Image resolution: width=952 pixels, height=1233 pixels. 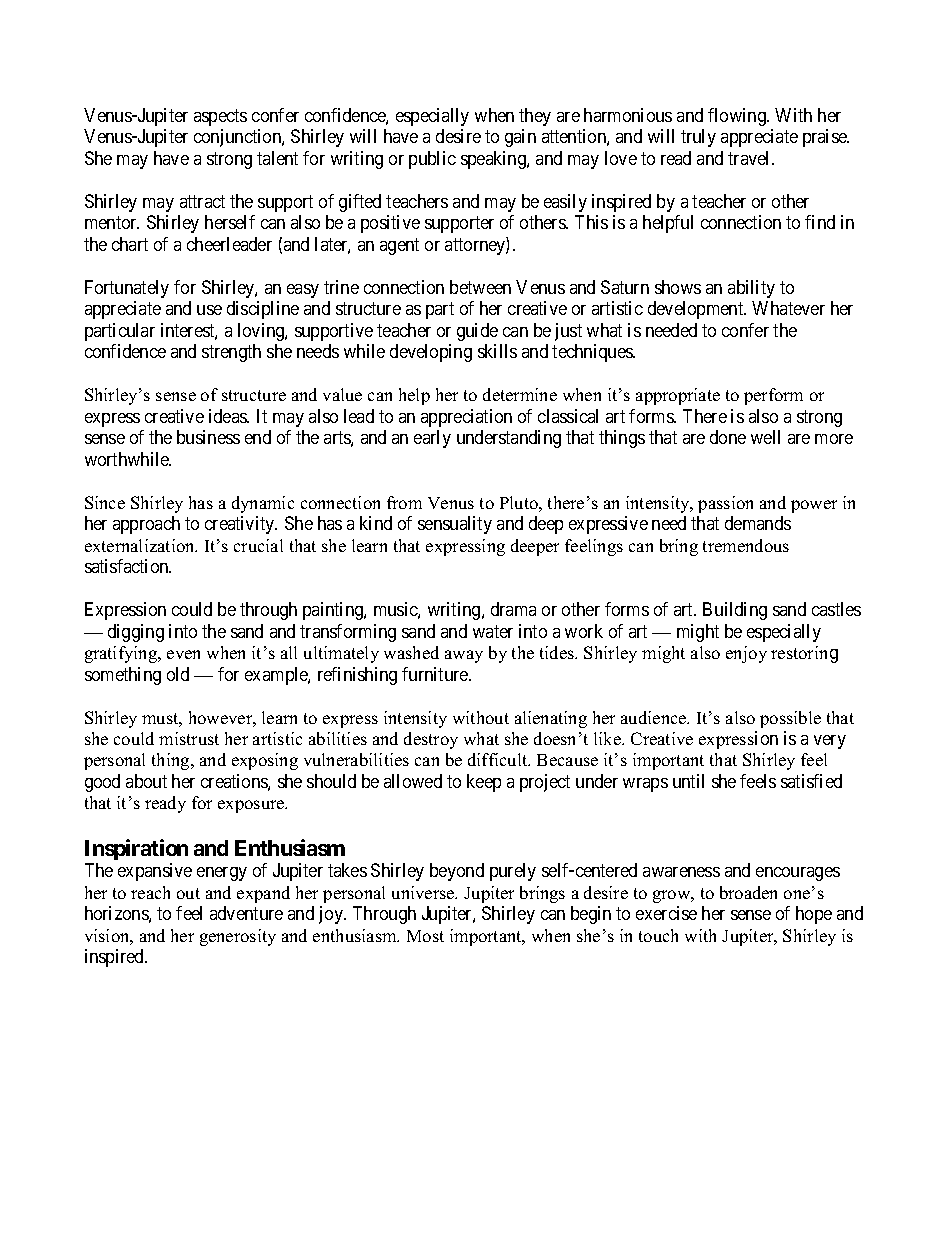 What do you see at coordinates (150, 892) in the image?
I see `reach` at bounding box center [150, 892].
